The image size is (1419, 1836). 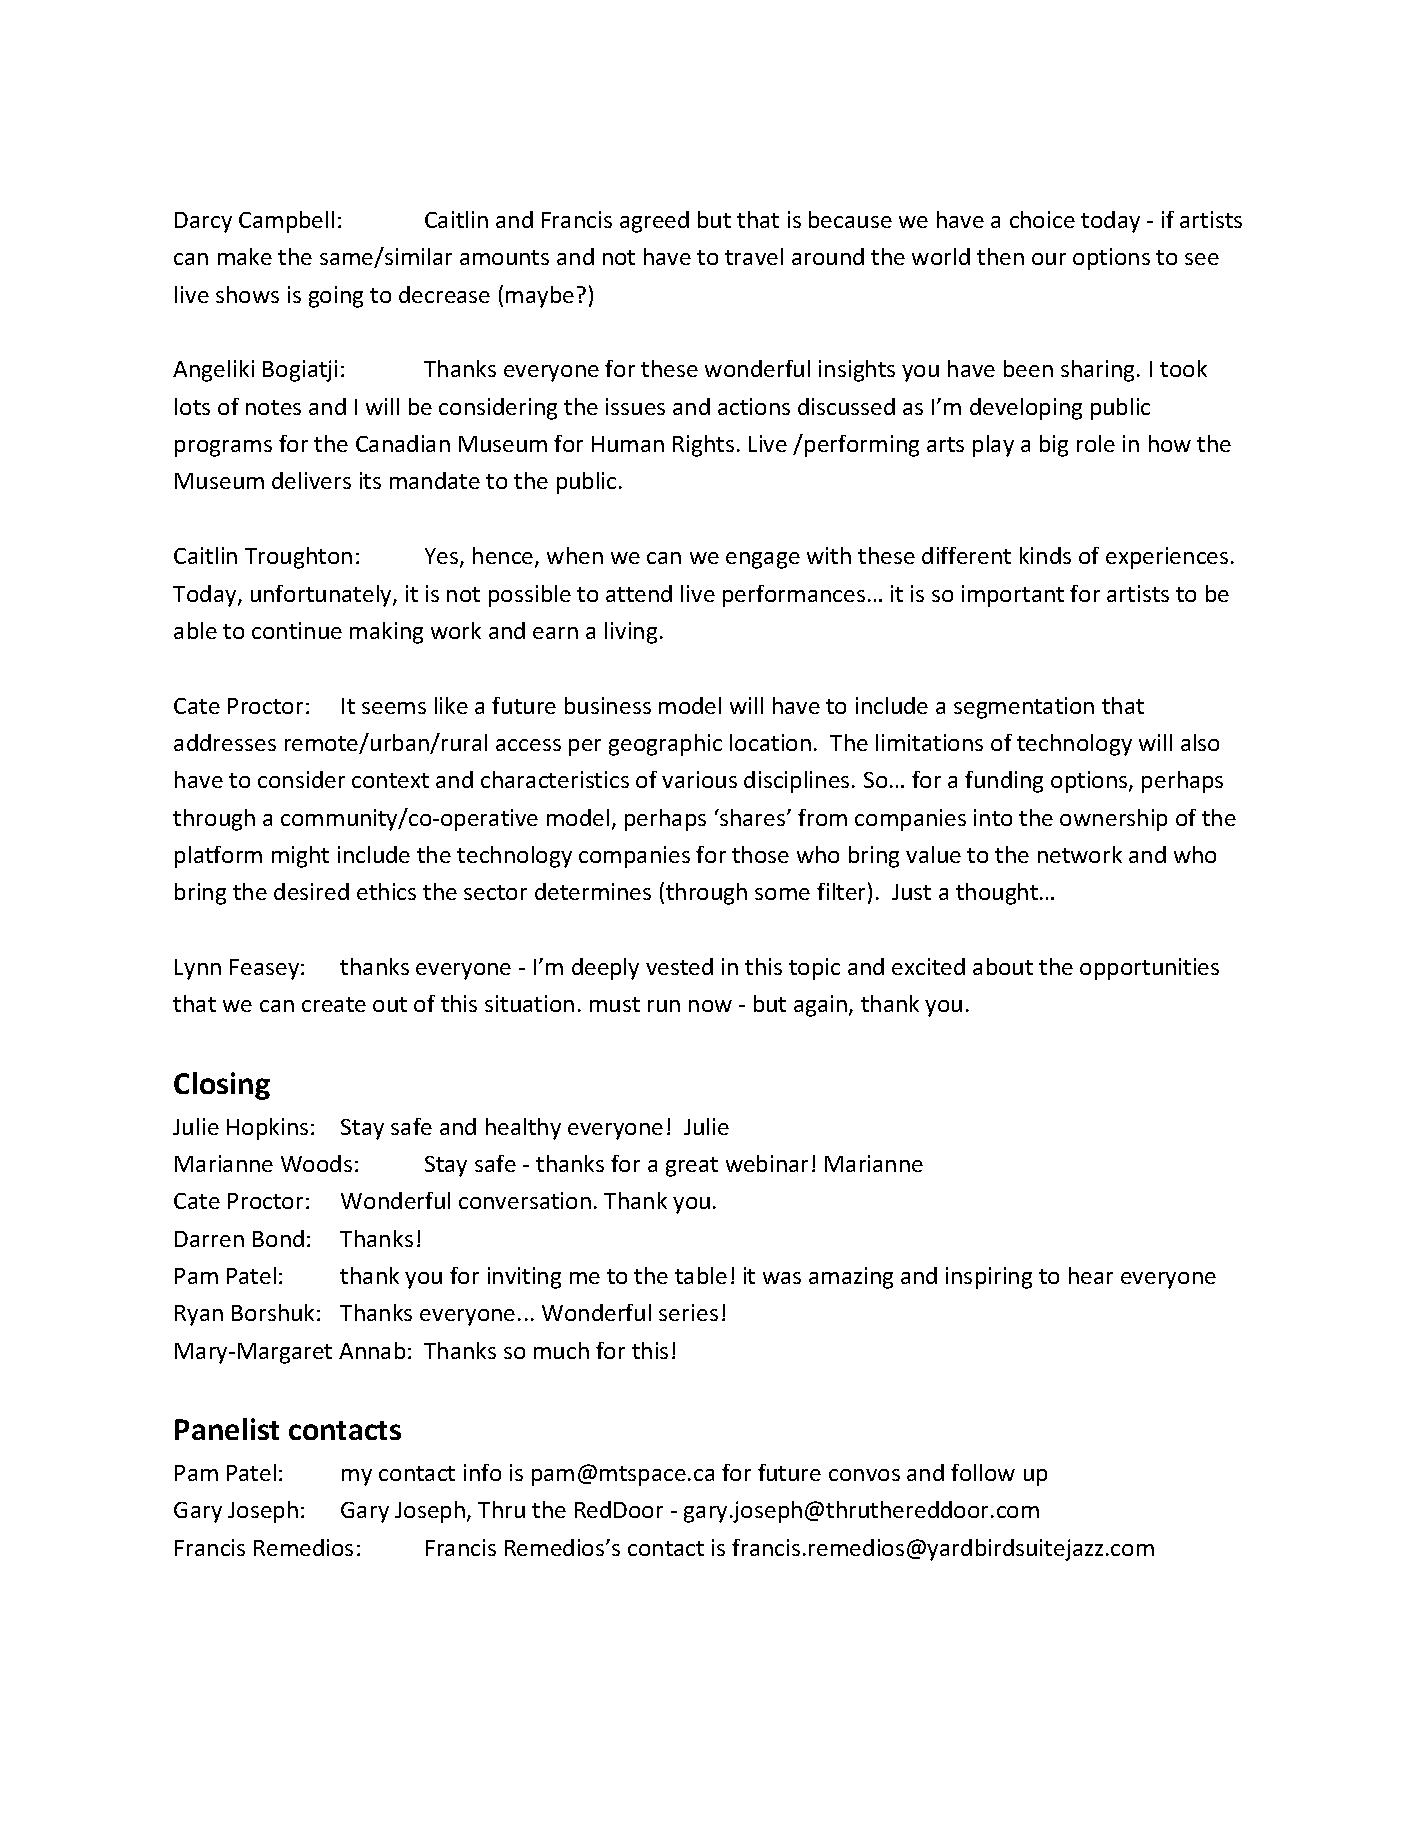 I want to click on our, so click(x=1049, y=259).
